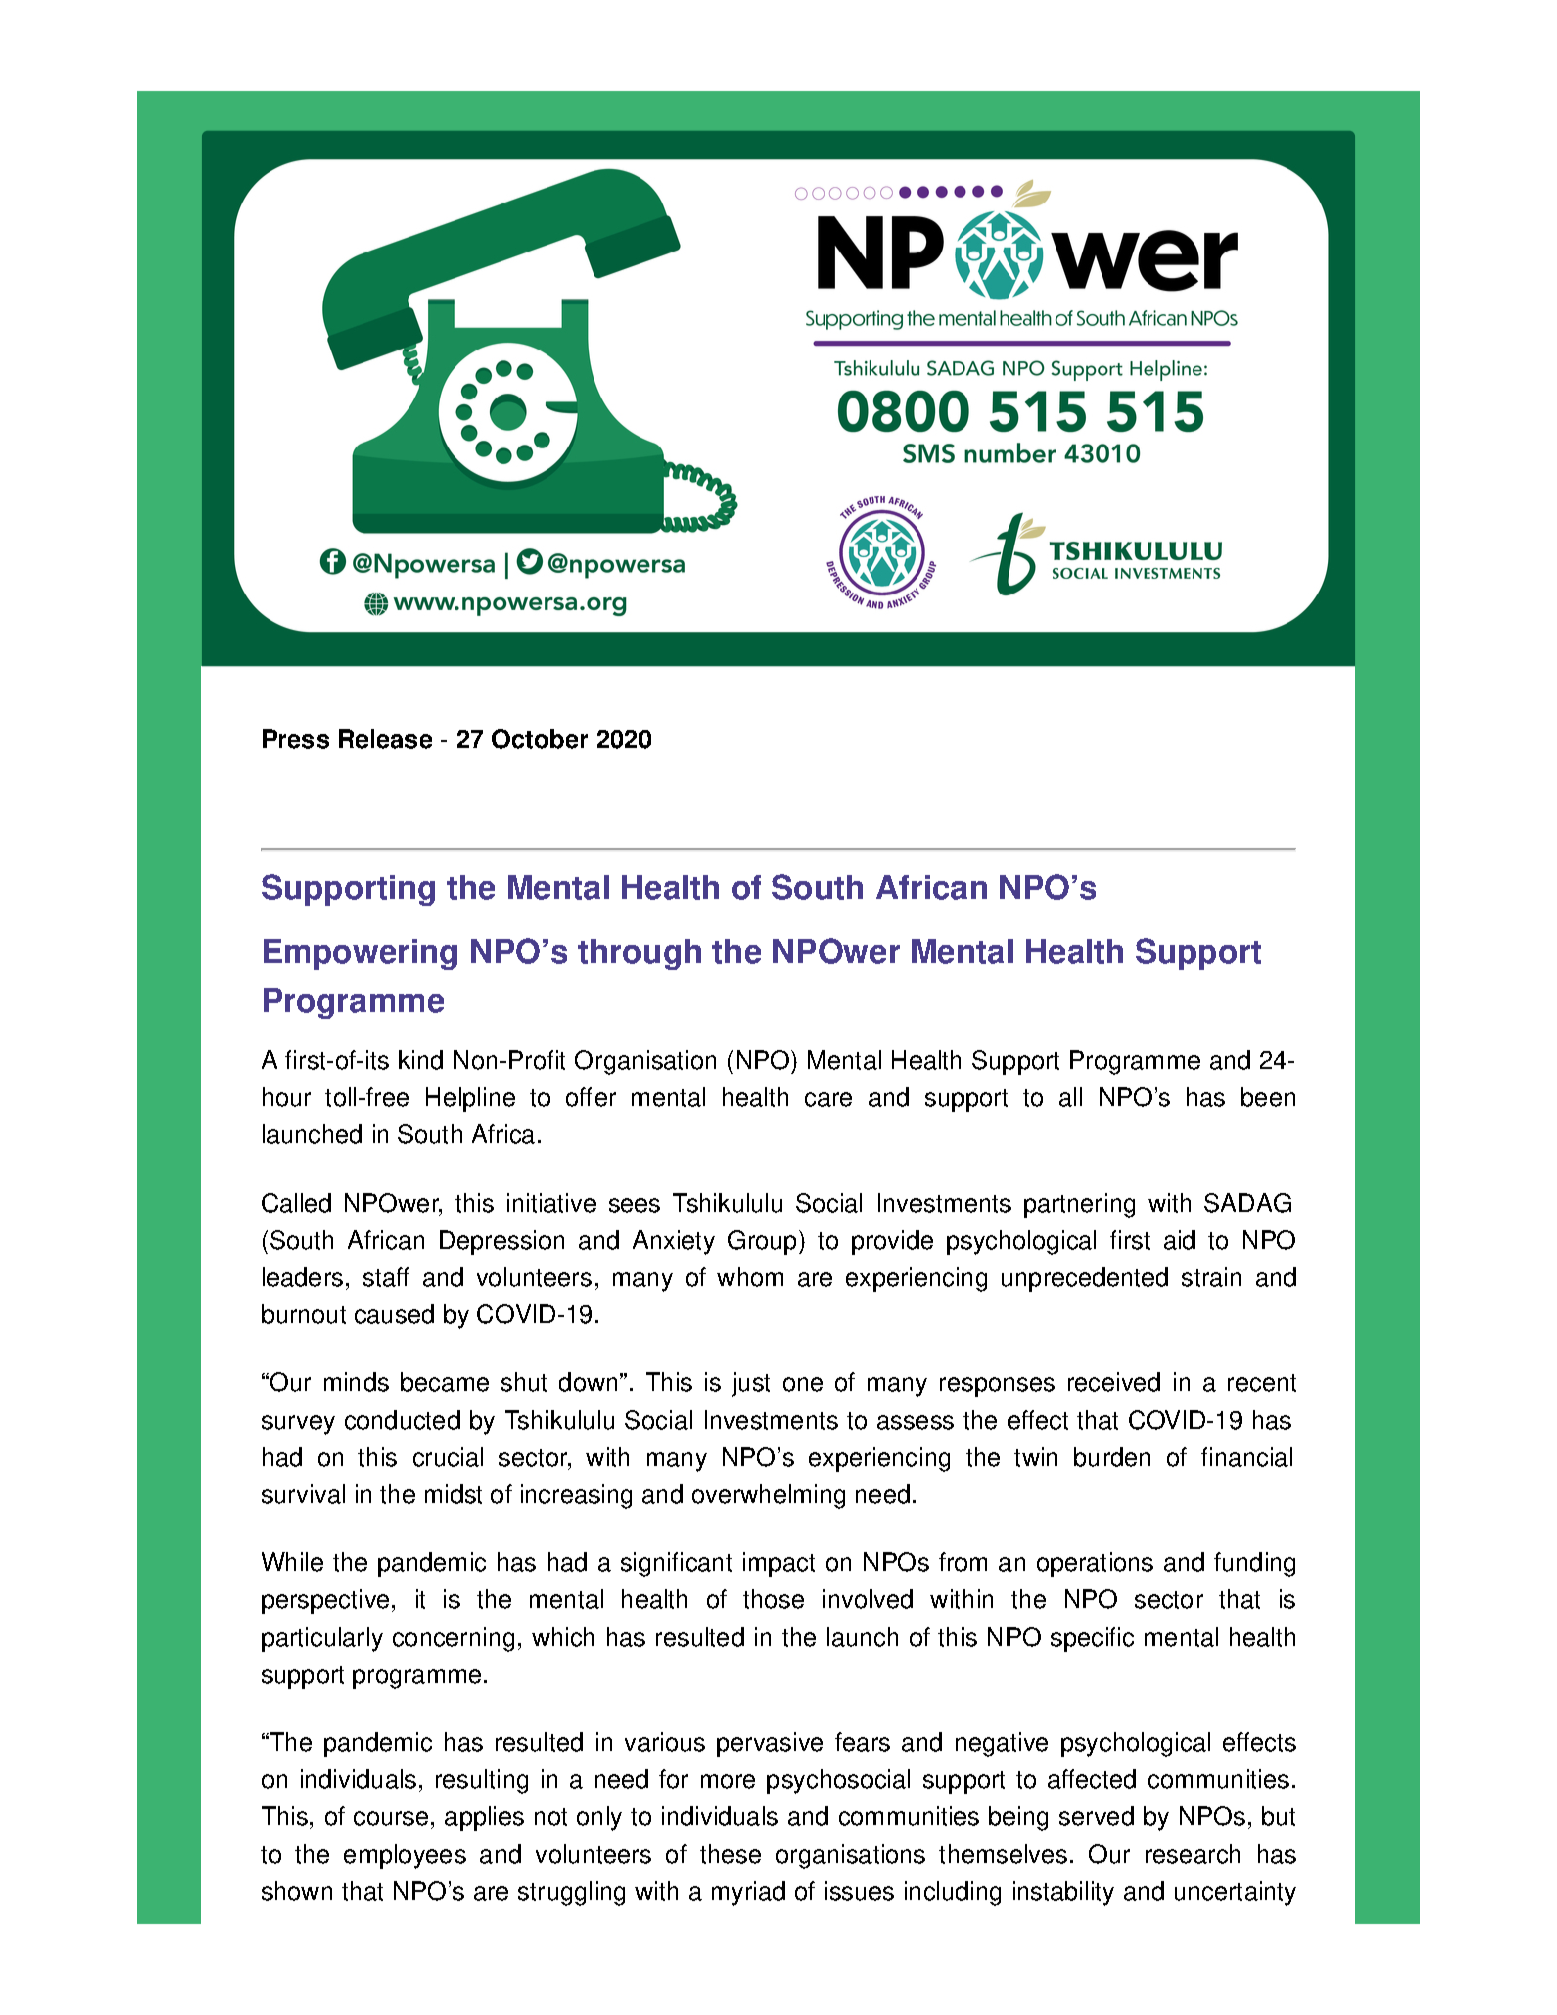  What do you see at coordinates (405, 1856) in the page?
I see `employees` at bounding box center [405, 1856].
